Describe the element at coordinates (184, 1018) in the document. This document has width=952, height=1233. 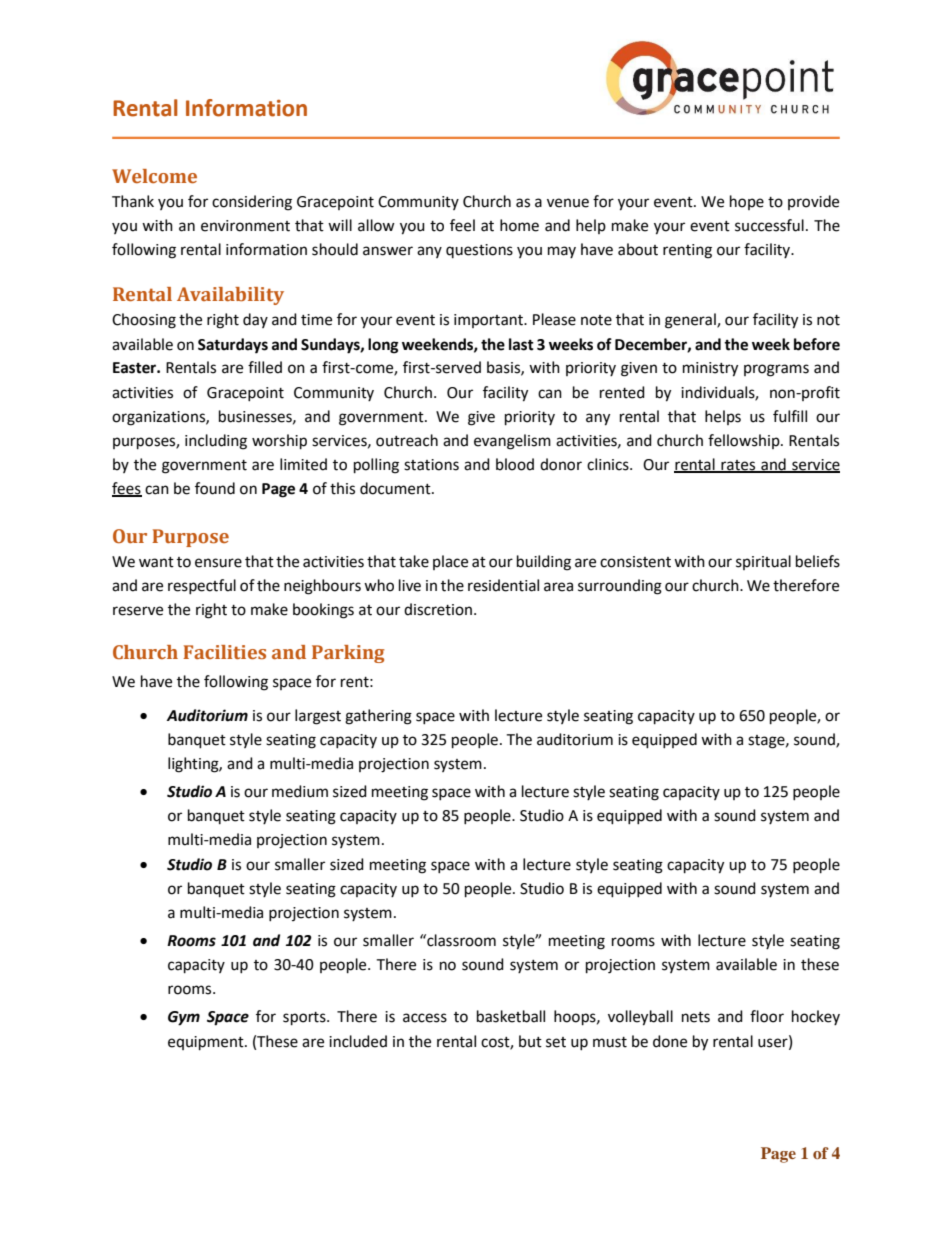
I see `Gym` at that location.
